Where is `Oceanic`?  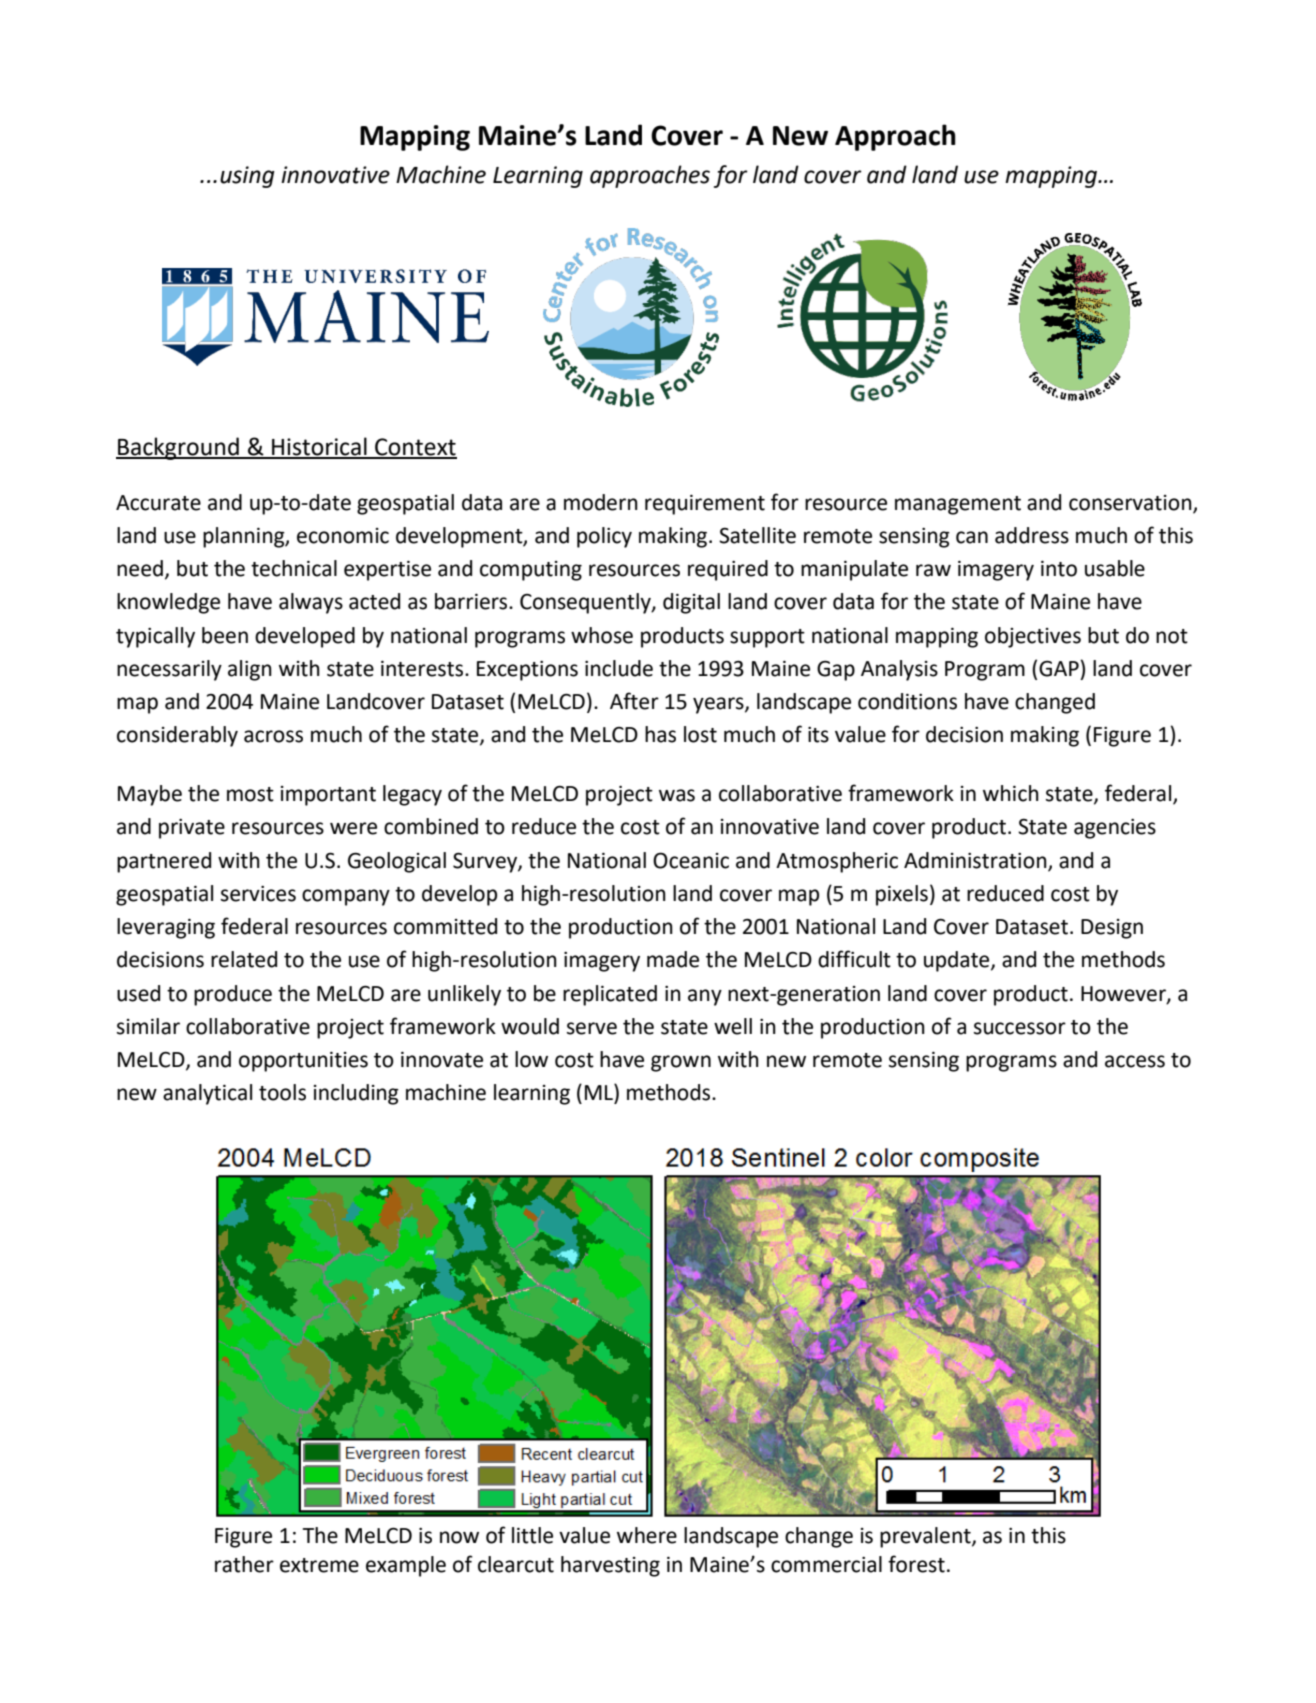 Oceanic is located at coordinates (691, 860).
